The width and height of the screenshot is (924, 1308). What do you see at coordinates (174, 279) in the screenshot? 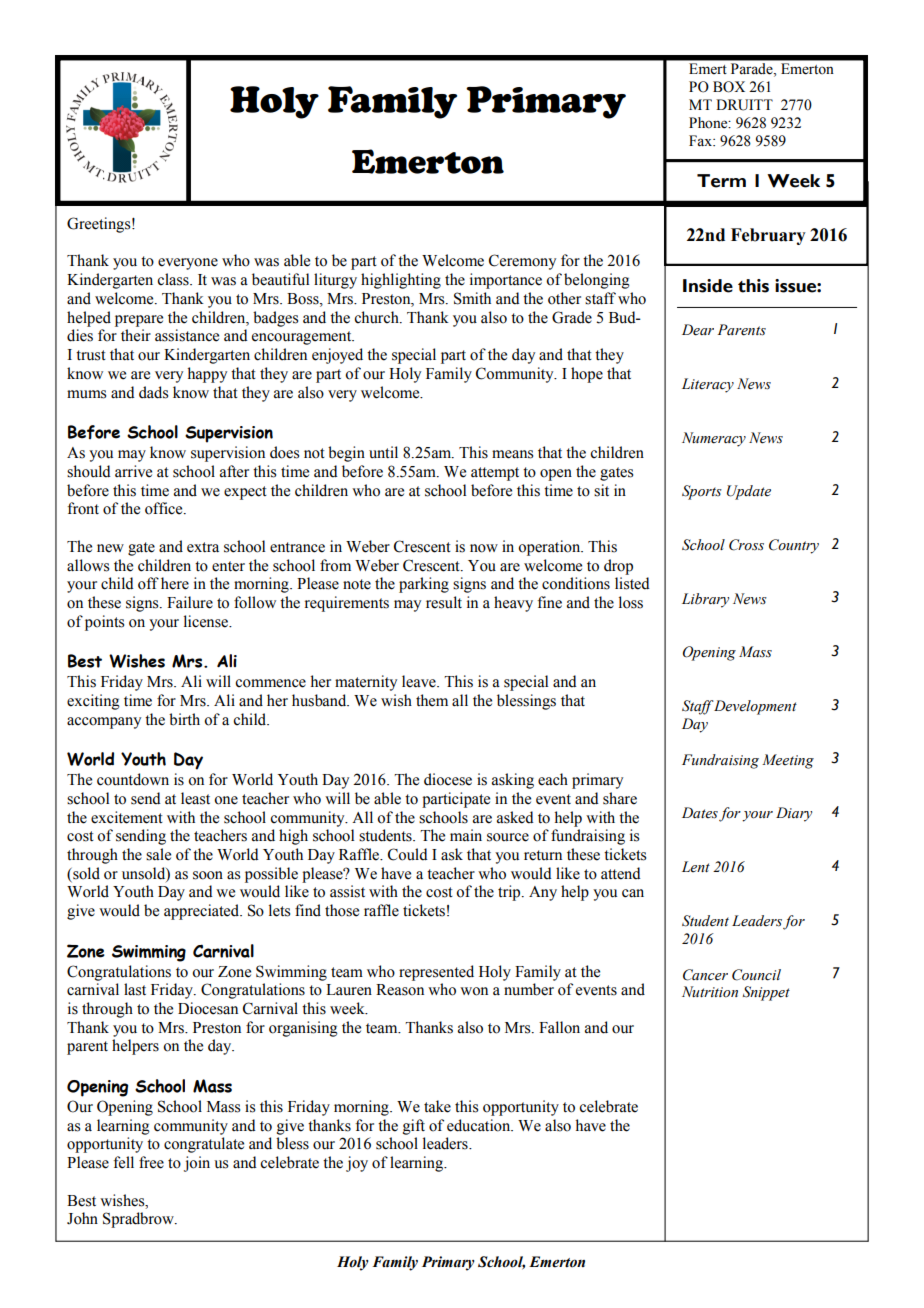
I see `class` at bounding box center [174, 279].
